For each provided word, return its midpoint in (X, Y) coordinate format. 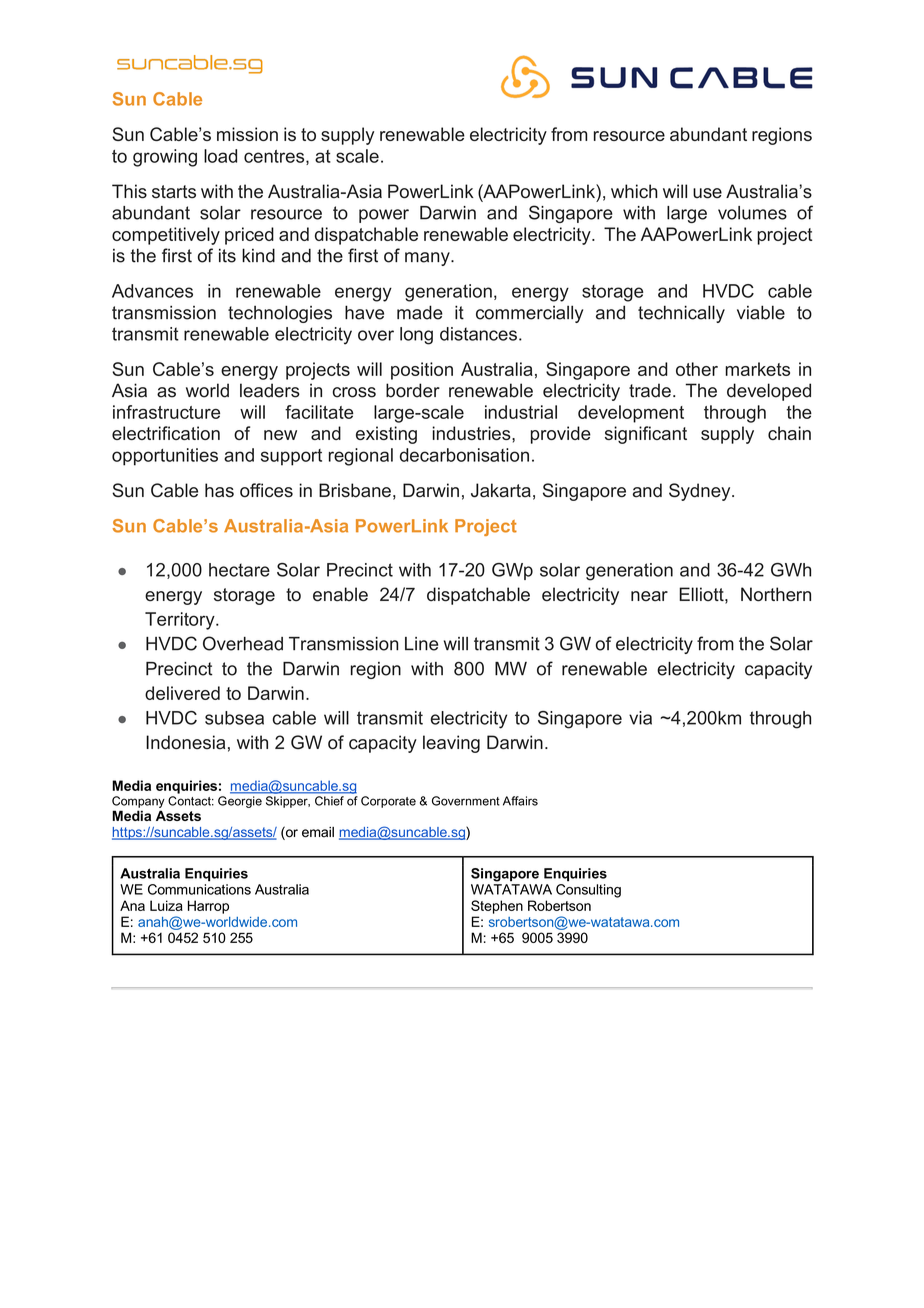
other (697, 369)
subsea (234, 718)
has (219, 490)
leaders (270, 390)
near (649, 596)
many (428, 259)
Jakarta (501, 490)
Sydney (701, 492)
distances (478, 334)
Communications (199, 889)
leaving (451, 744)
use (707, 193)
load (220, 156)
